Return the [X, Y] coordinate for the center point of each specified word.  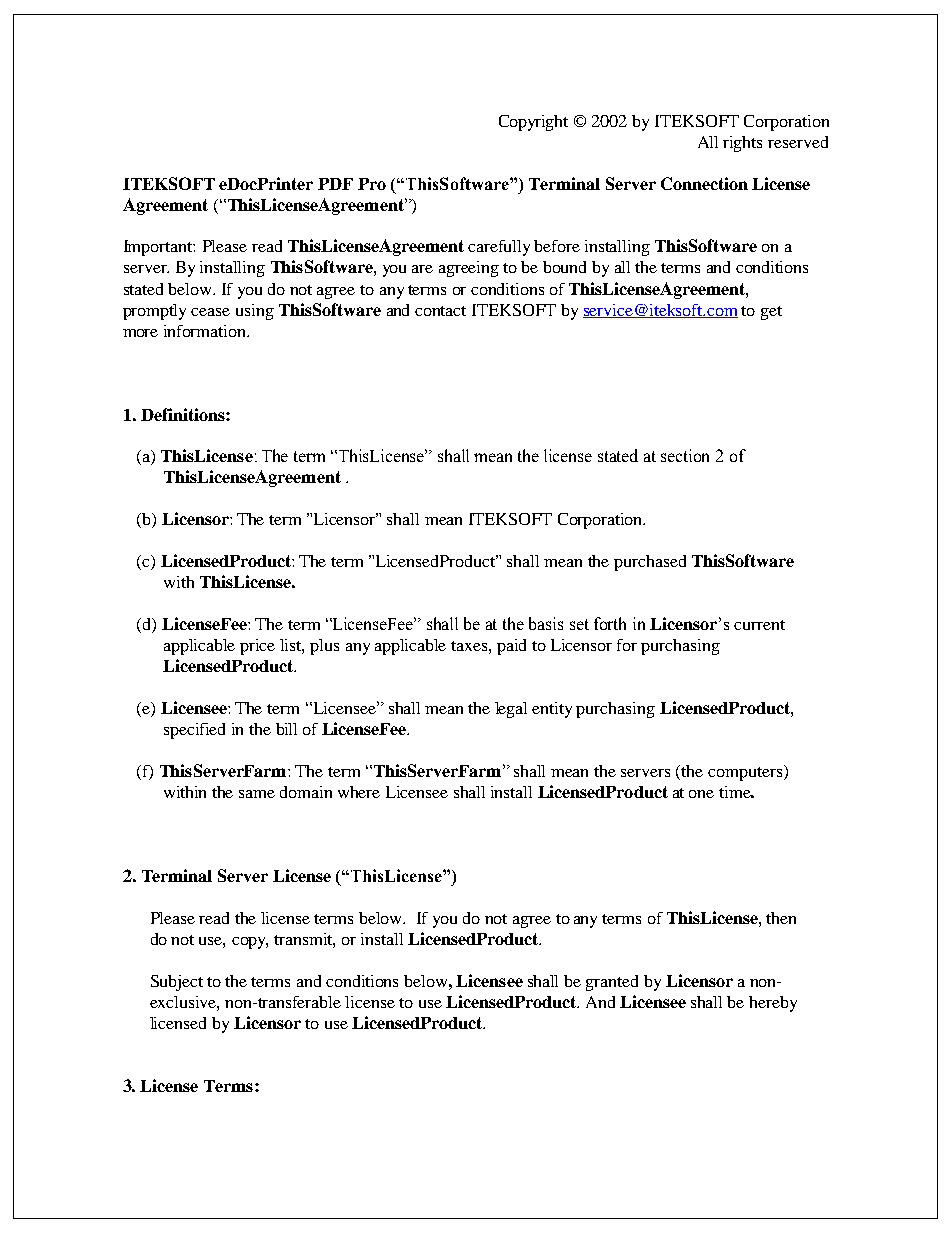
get [771, 313]
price [257, 647]
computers [746, 773]
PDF [335, 184]
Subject [177, 983]
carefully [499, 248]
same [257, 794]
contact [440, 311]
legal [511, 710]
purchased [650, 563]
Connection [704, 183]
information [206, 331]
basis [546, 623]
